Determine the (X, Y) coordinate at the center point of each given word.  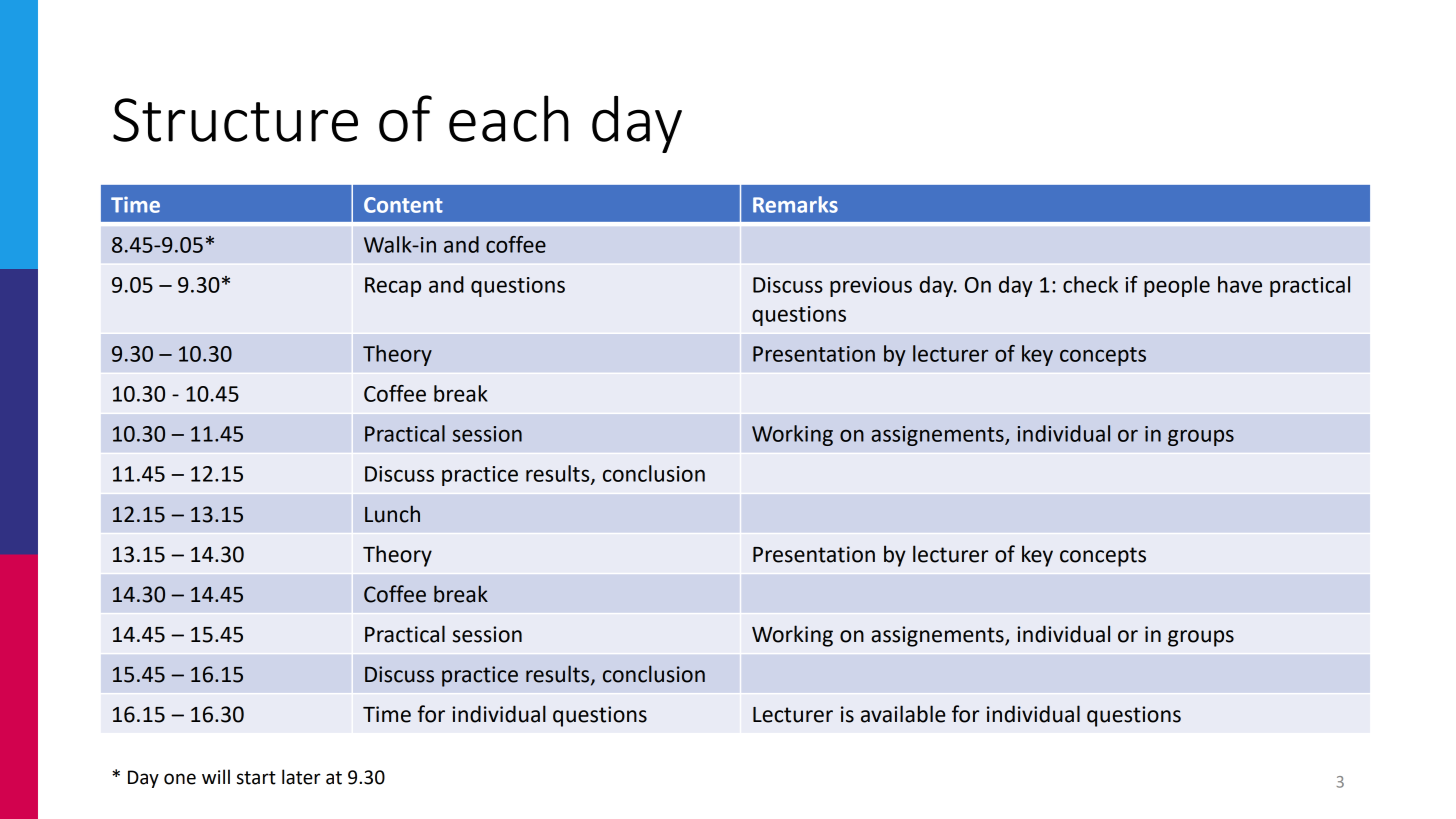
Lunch (392, 514)
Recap (393, 287)
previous (871, 287)
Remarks (795, 204)
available (903, 714)
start (256, 778)
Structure (235, 120)
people (1177, 286)
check (1090, 284)
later (301, 777)
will (216, 776)
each (509, 118)
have (1240, 284)
